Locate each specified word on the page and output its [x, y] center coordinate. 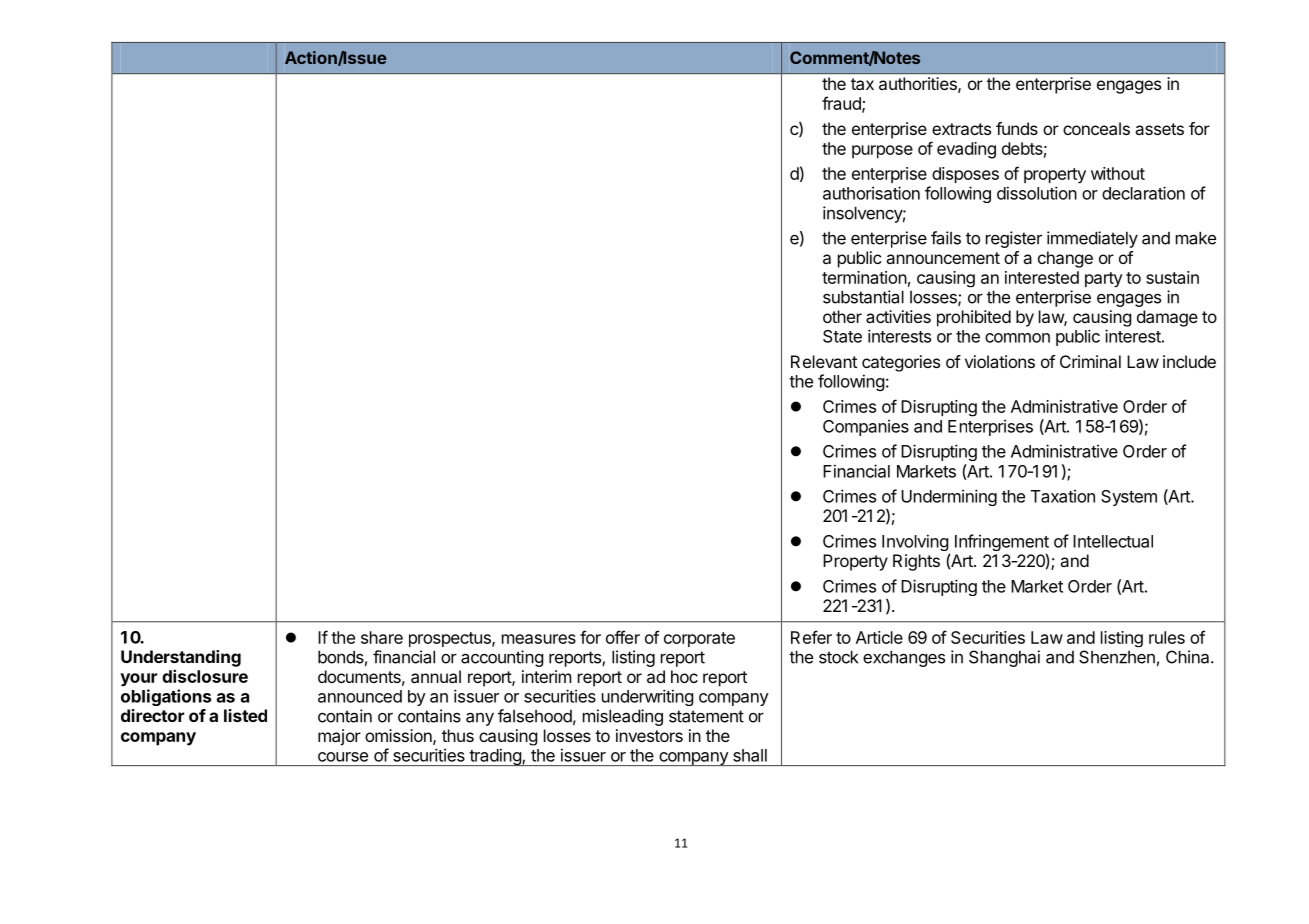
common [1017, 338]
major [339, 737]
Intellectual [1113, 541]
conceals [1096, 128]
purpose [882, 152]
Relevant [824, 361]
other [842, 316]
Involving [916, 544]
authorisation [871, 193]
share [382, 637]
